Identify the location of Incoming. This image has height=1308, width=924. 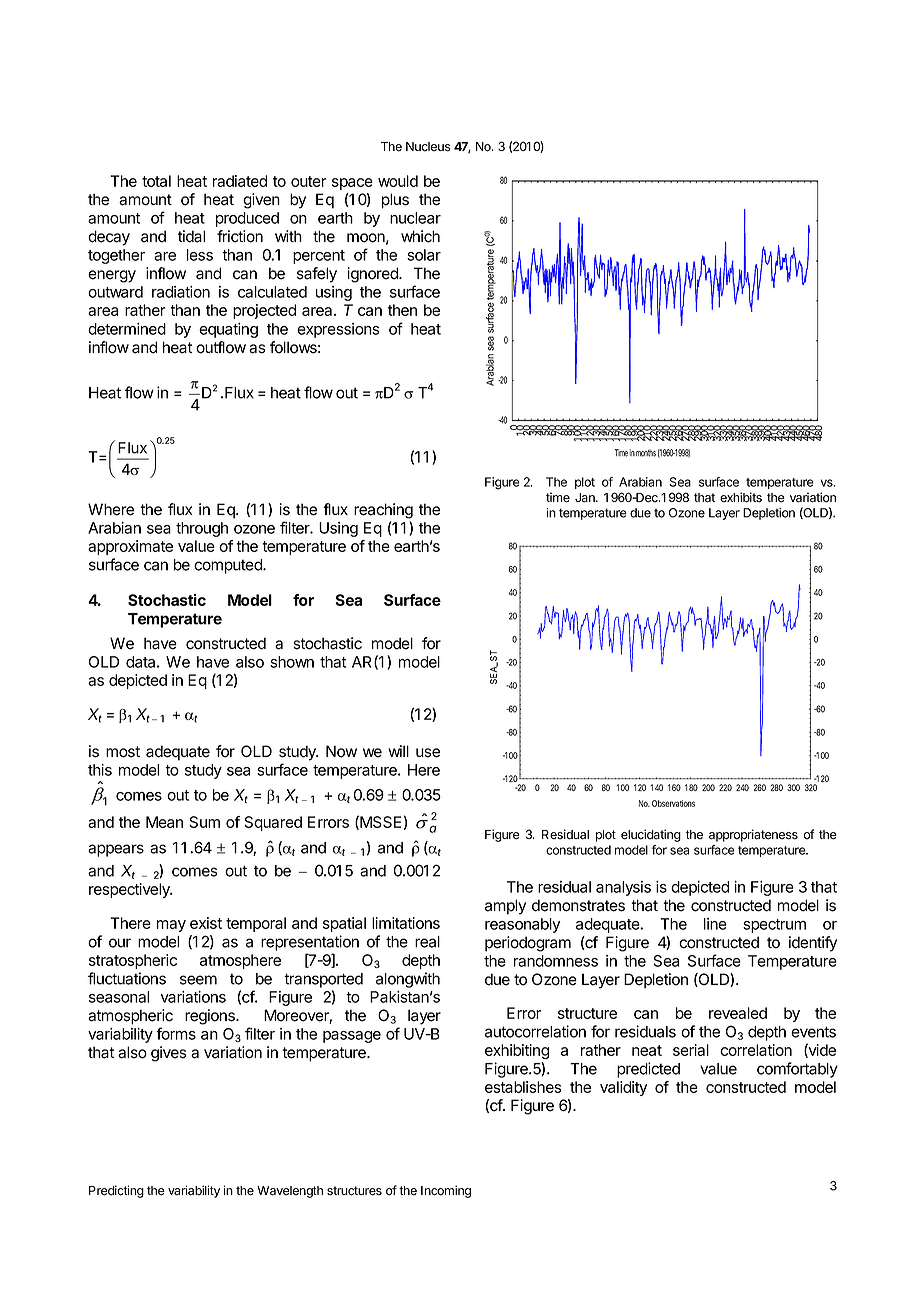
(446, 1191).
